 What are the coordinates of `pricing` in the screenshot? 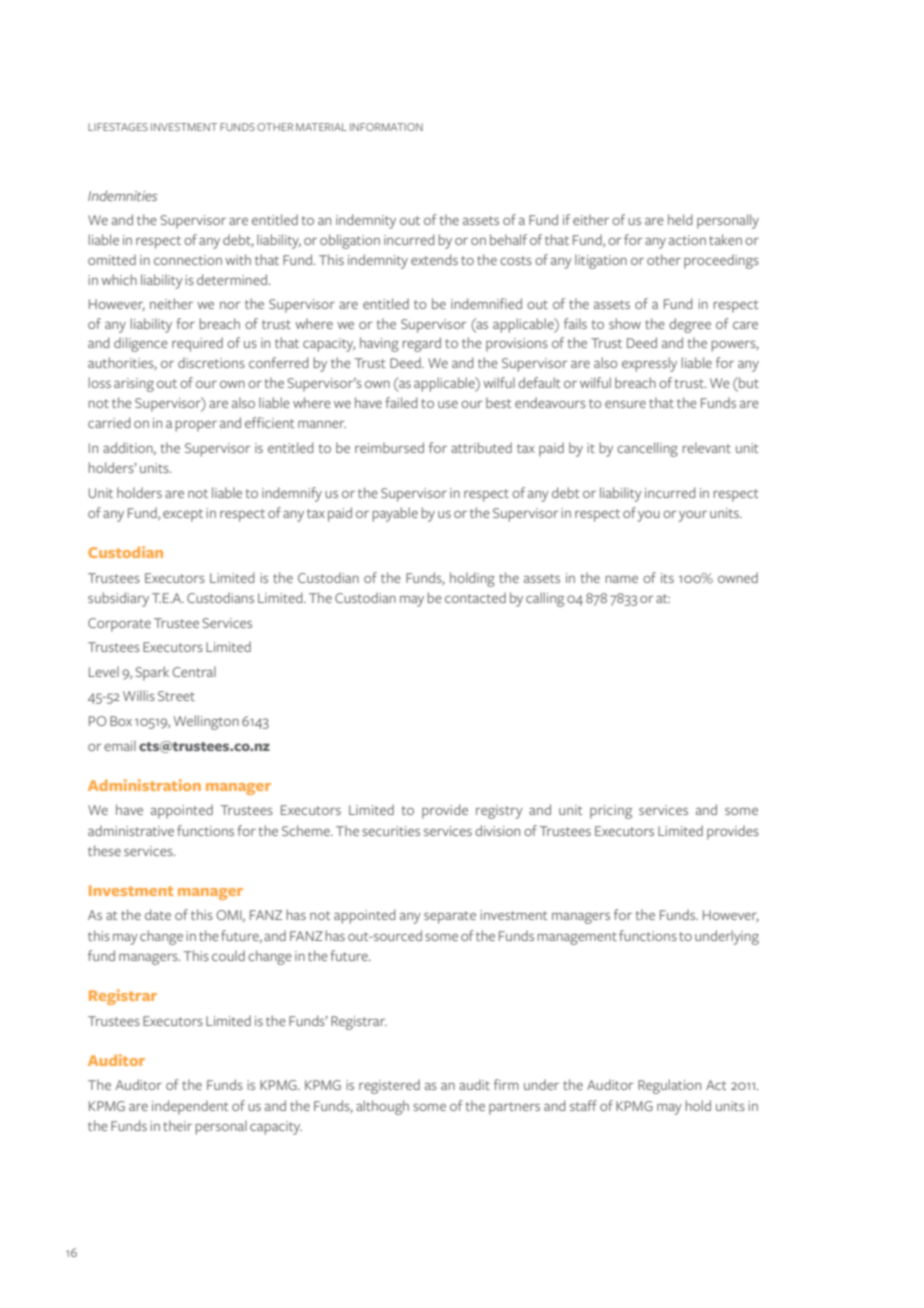 It's located at (611, 812).
